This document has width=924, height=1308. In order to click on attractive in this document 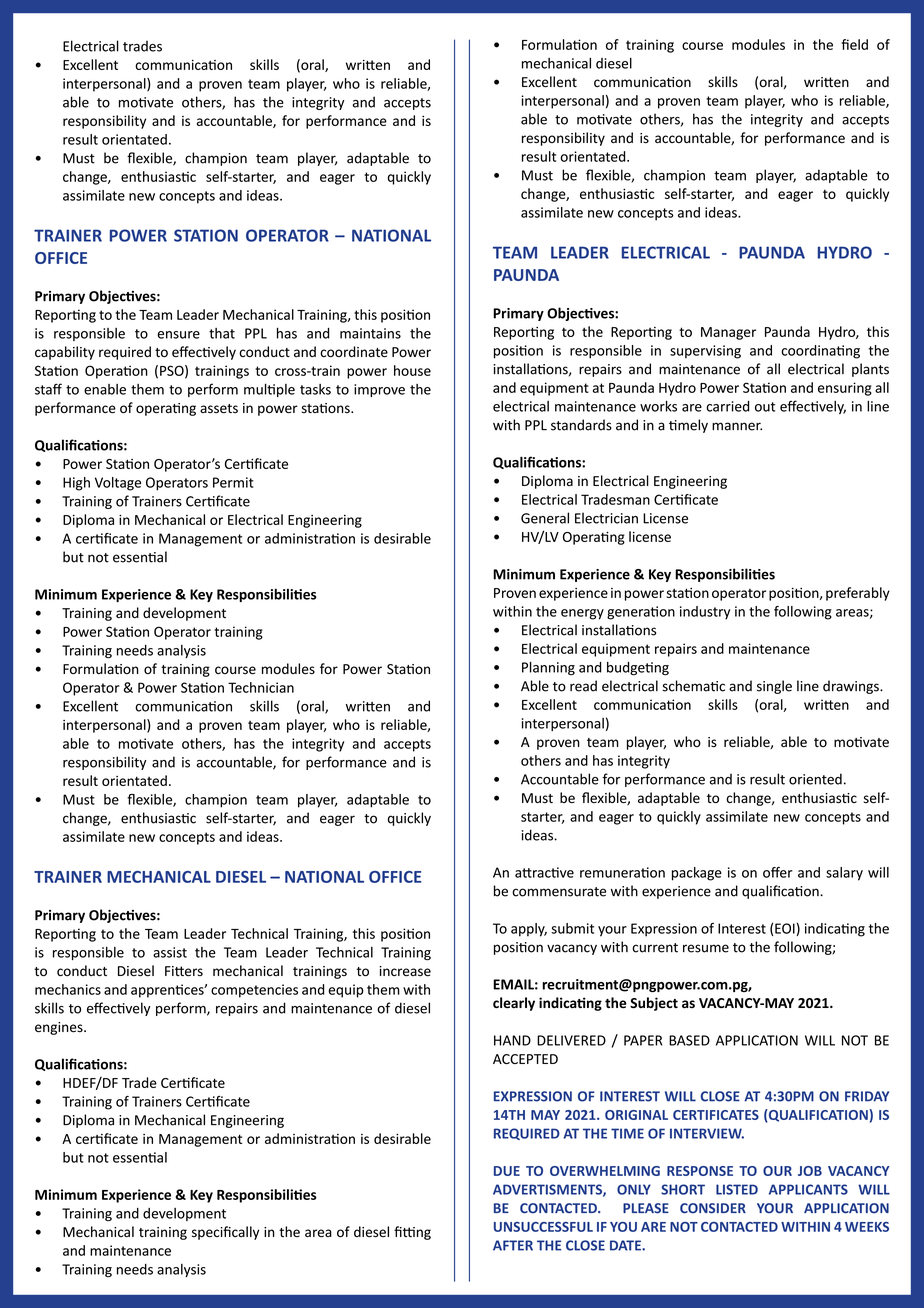, I will do `click(544, 872)`.
